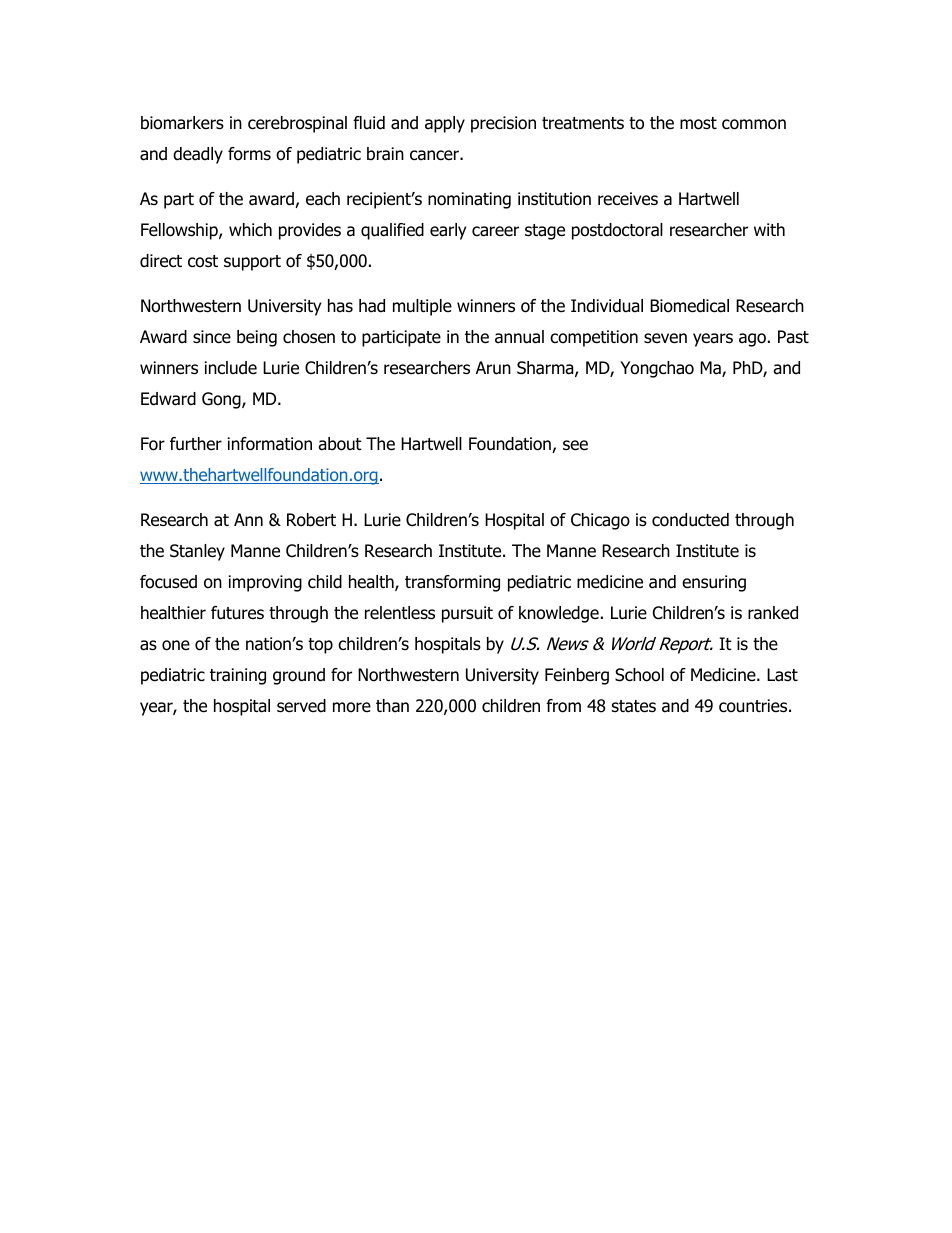 This screenshot has height=1233, width=952. I want to click on training, so click(238, 676).
